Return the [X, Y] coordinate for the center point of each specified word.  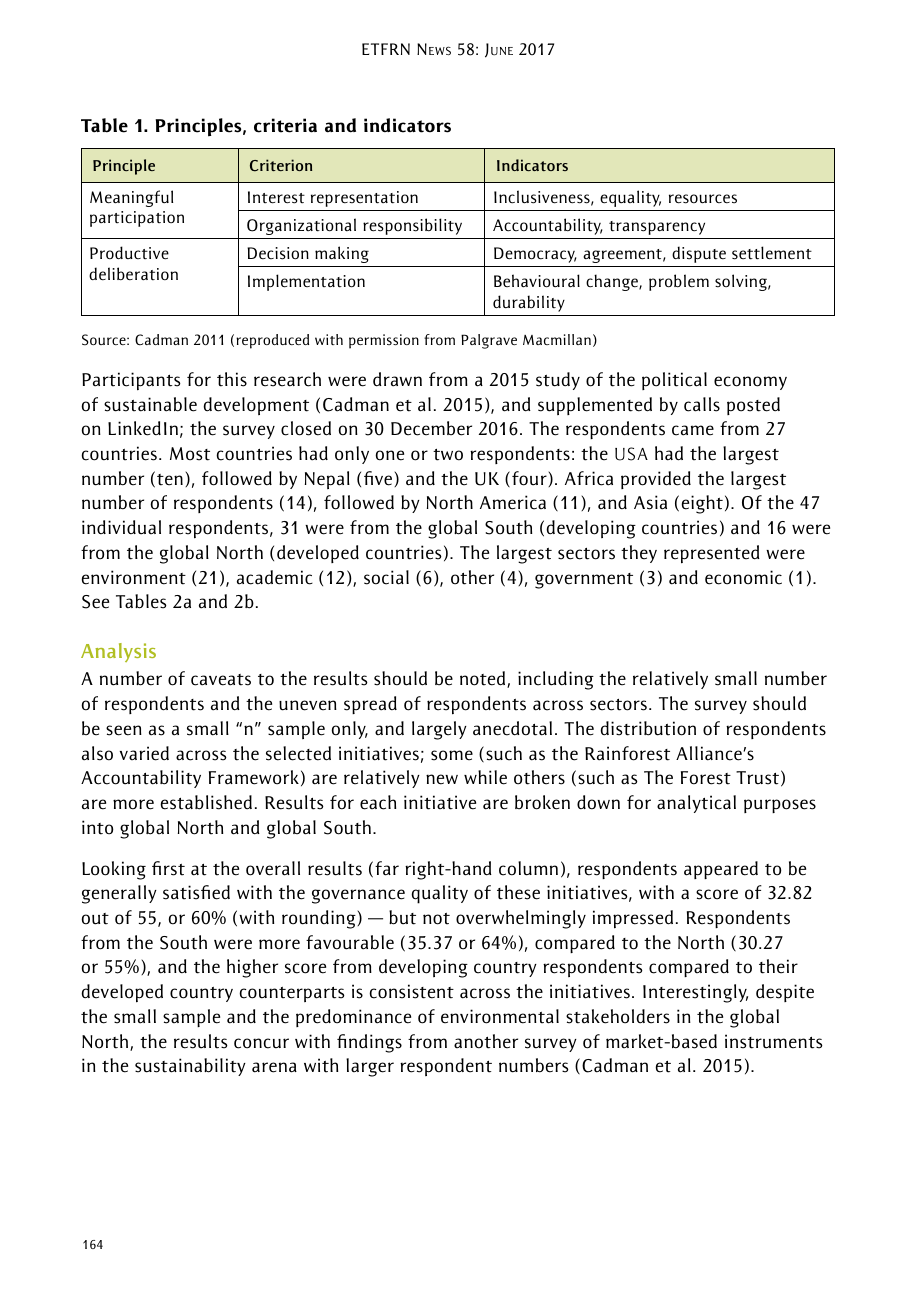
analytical [696, 804]
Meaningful [131, 198]
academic [275, 577]
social [386, 577]
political [674, 381]
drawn [397, 379]
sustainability [190, 1067]
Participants [131, 381]
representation [364, 199]
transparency [657, 228]
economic [743, 577]
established [206, 802]
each [378, 802]
